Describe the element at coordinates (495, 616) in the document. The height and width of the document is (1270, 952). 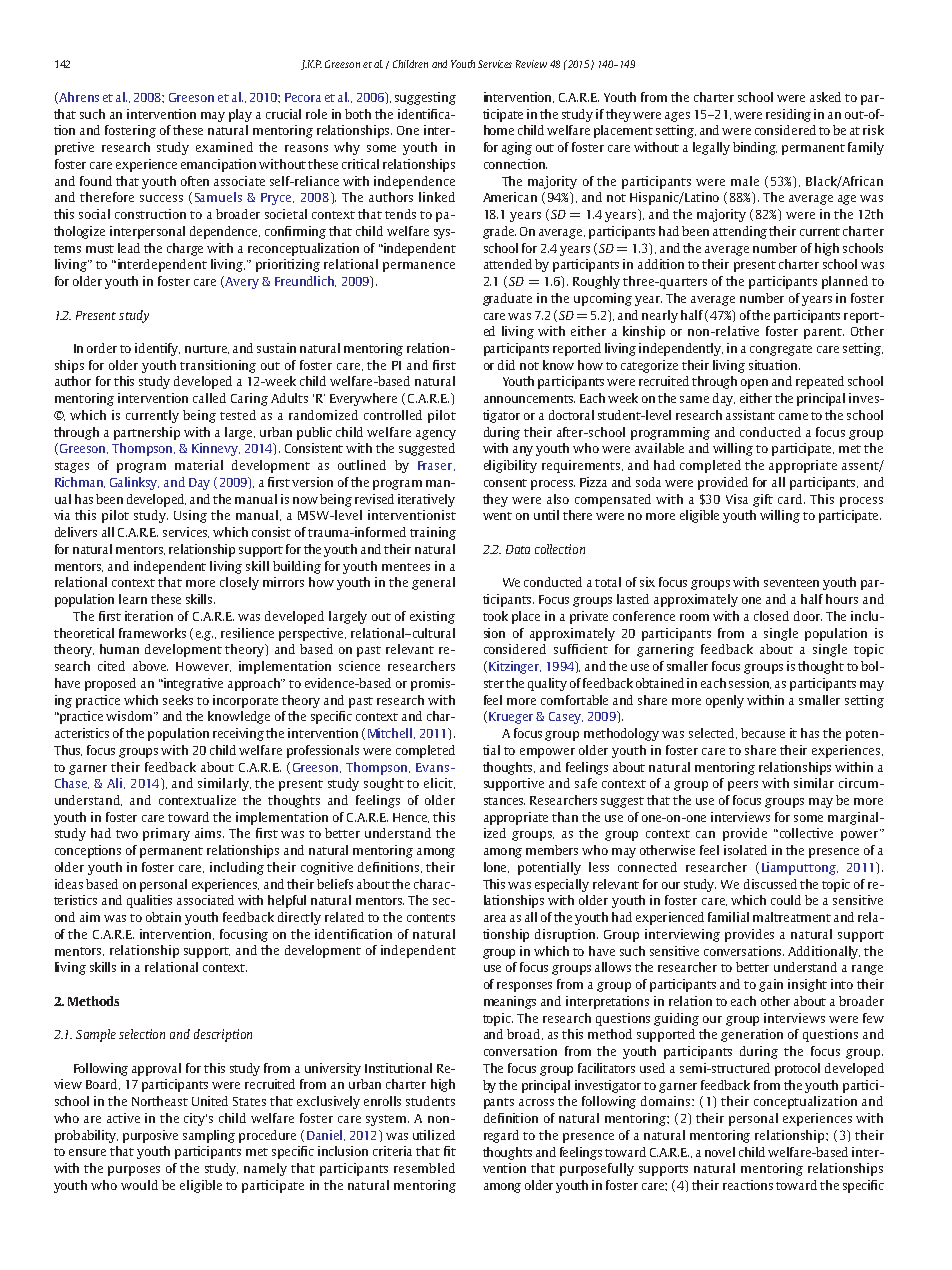
I see `took` at that location.
